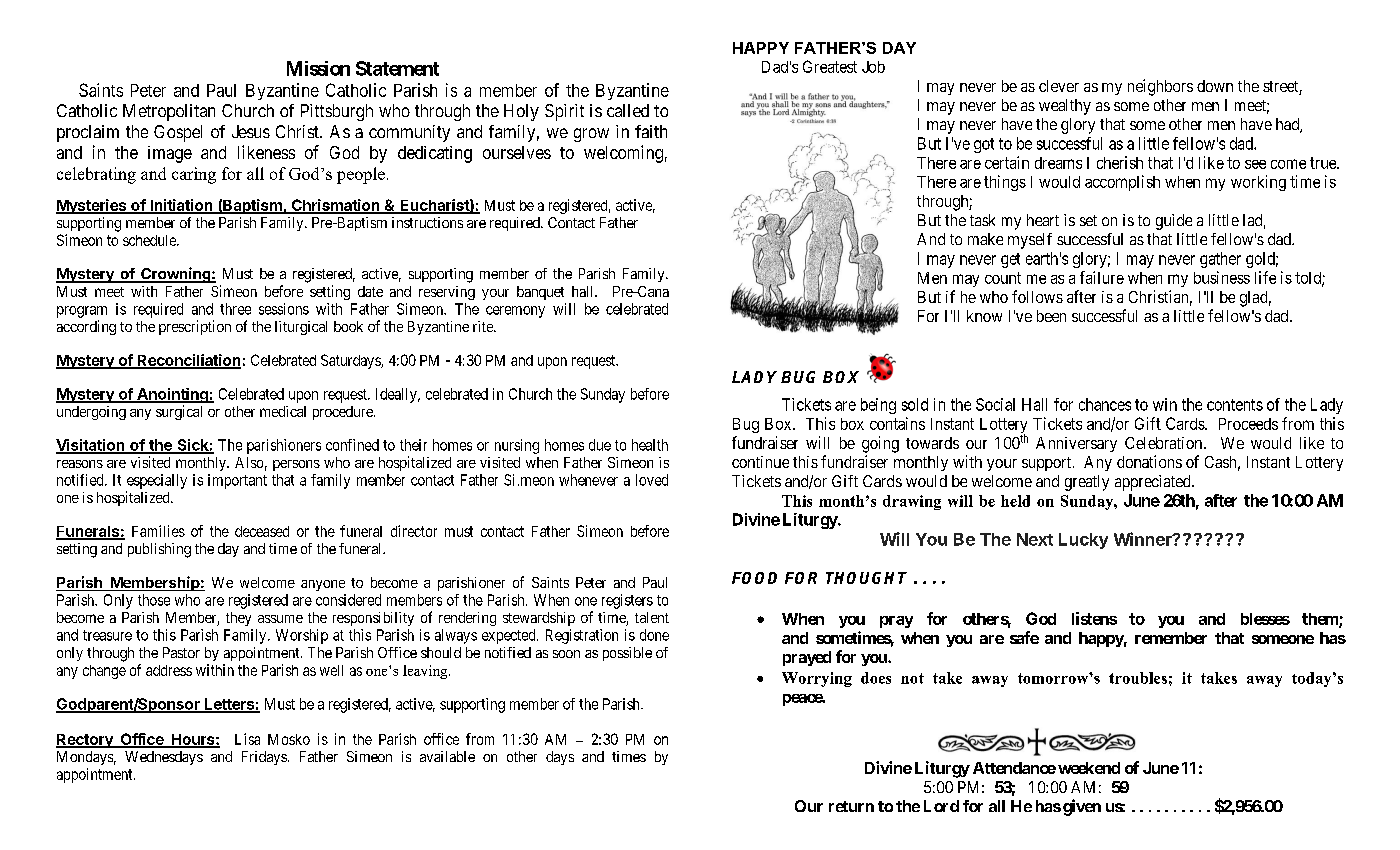  Describe the element at coordinates (1089, 768) in the document. I see `weekend` at that location.
